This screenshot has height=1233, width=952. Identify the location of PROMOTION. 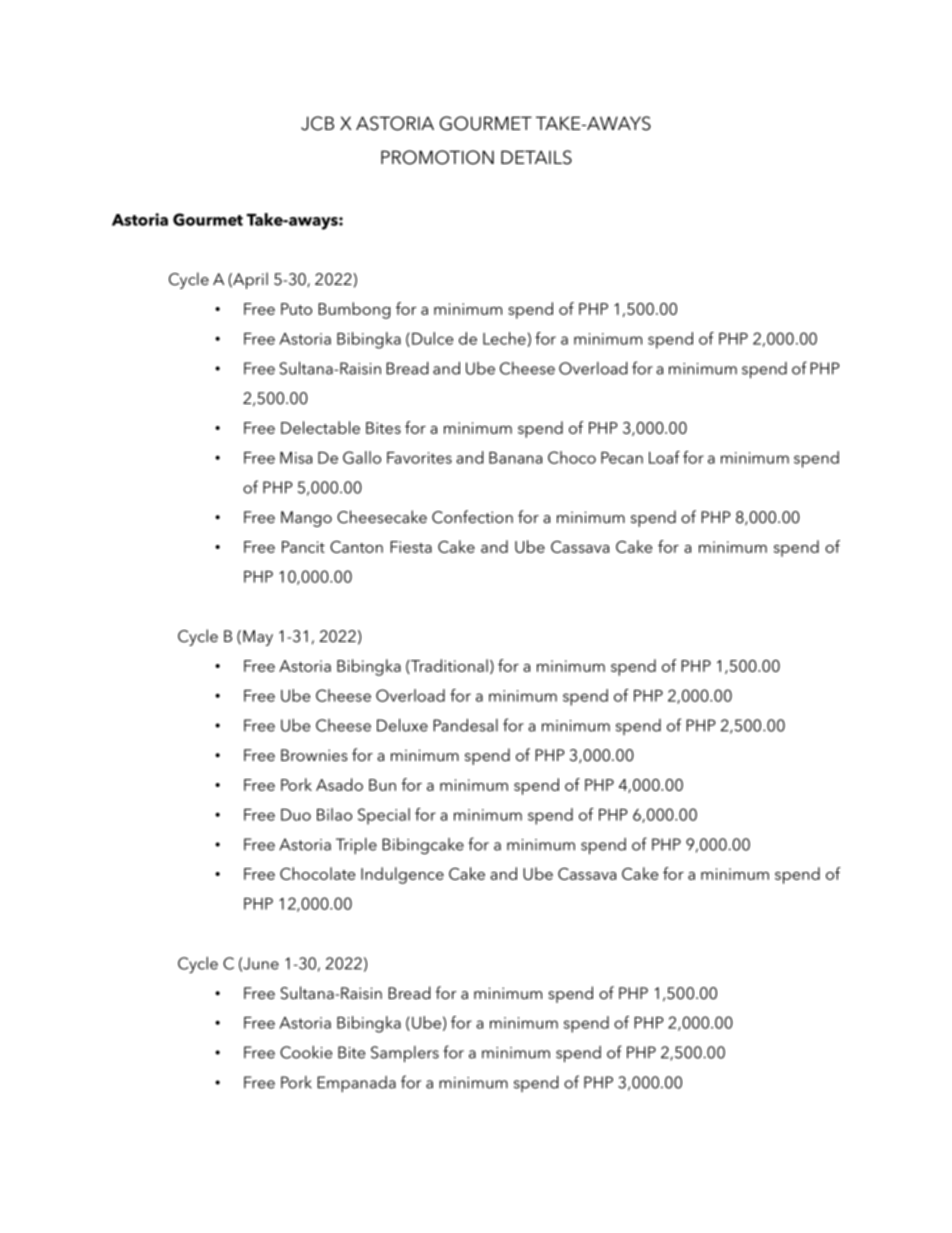
(437, 157).
